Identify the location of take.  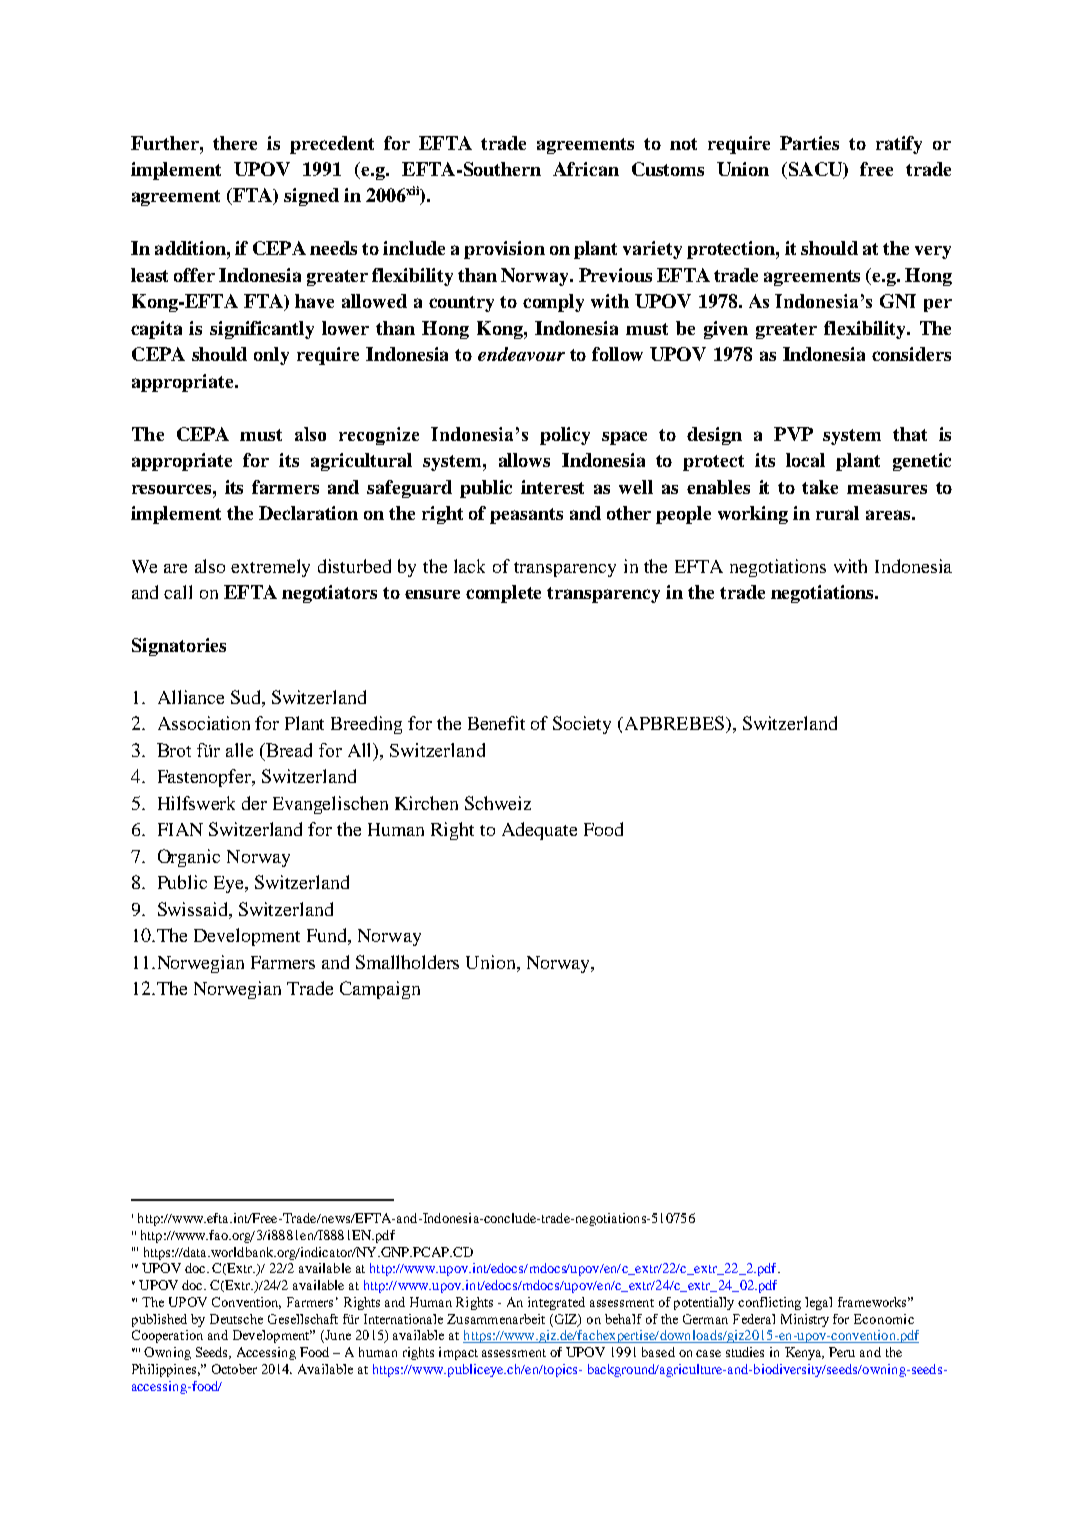
(820, 487).
